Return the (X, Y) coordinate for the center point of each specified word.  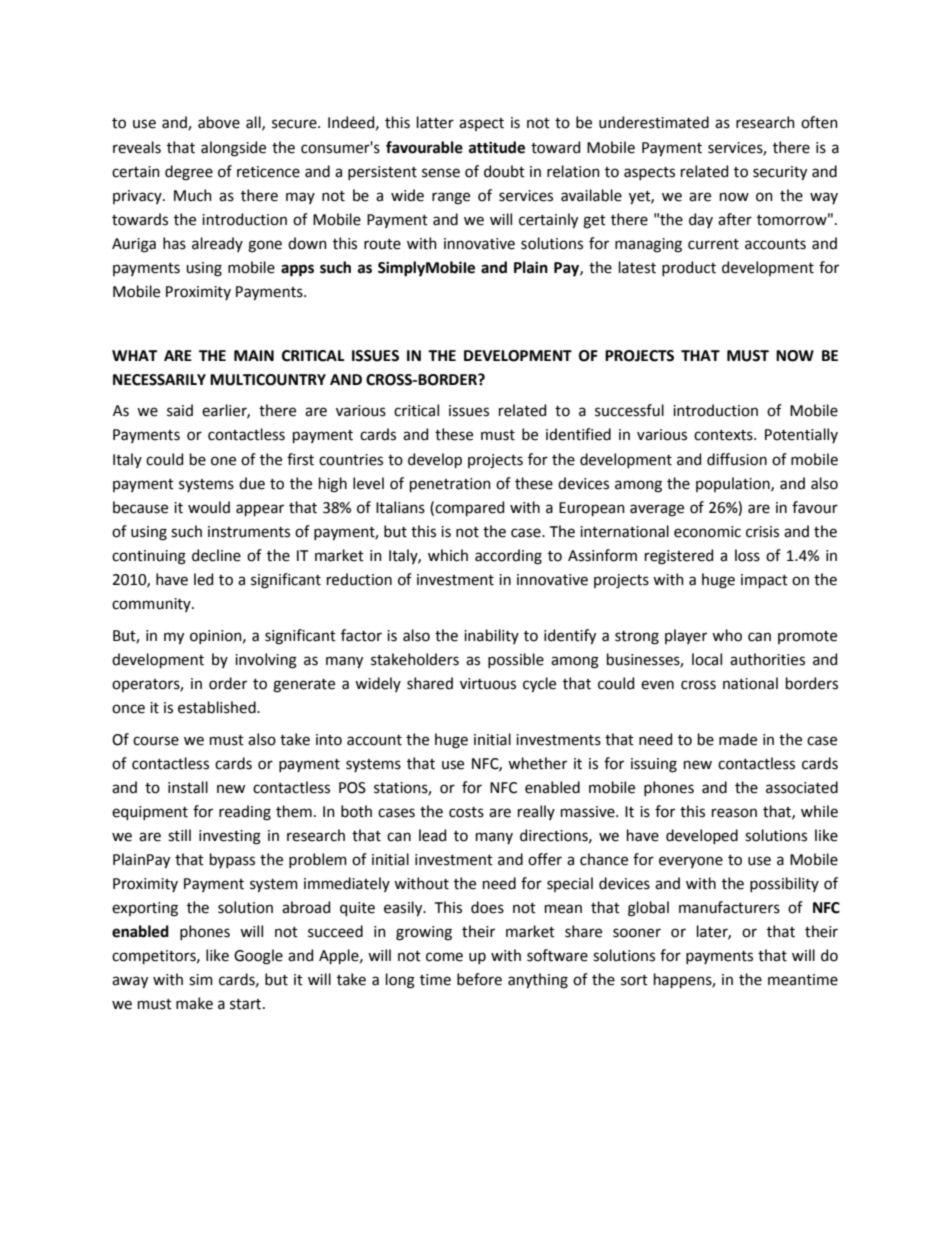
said (180, 410)
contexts (724, 435)
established (218, 707)
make (194, 1003)
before (479, 979)
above (219, 122)
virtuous (488, 684)
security (780, 173)
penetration (450, 485)
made (738, 739)
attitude (497, 147)
